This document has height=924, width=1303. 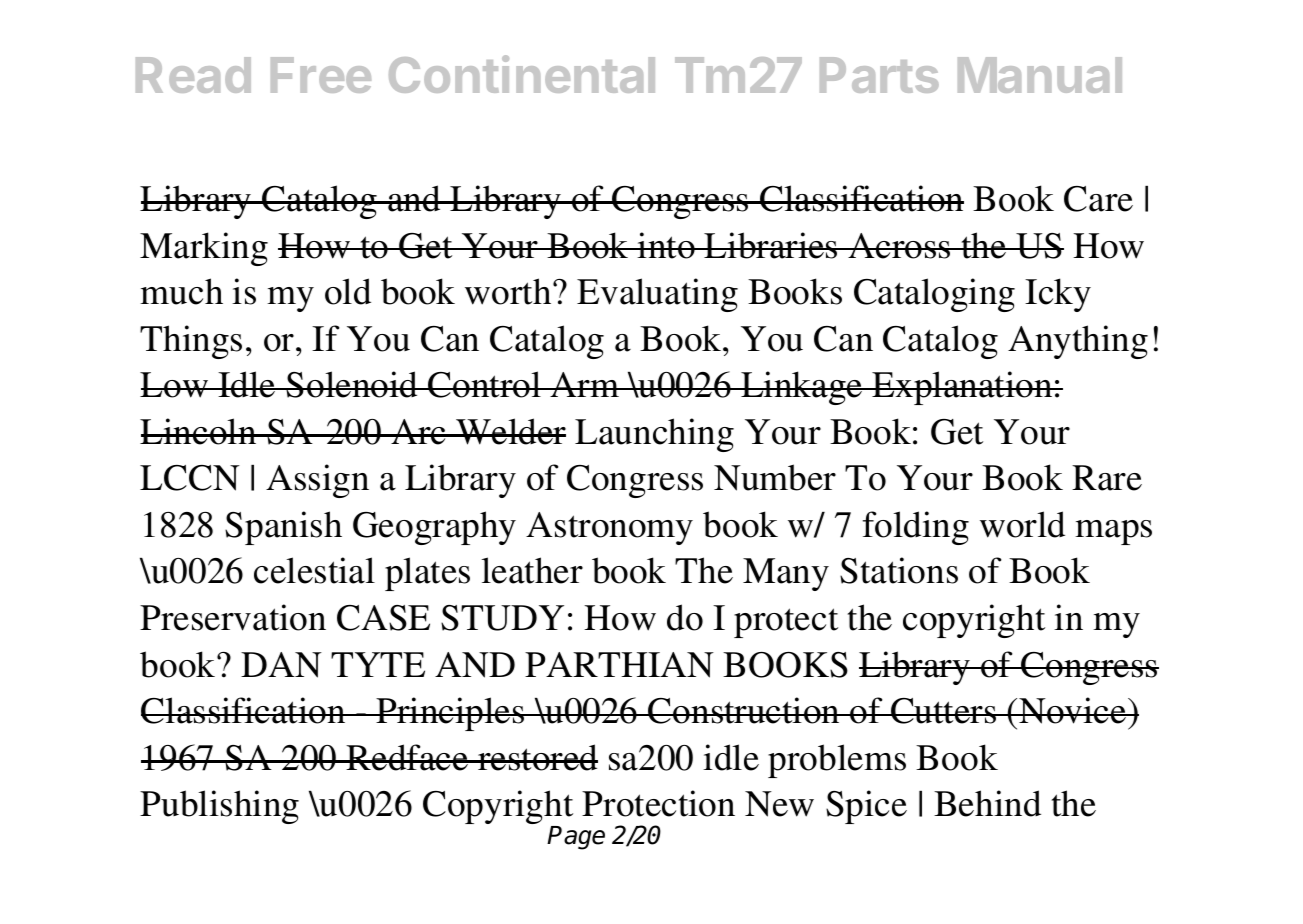 What do you see at coordinates (657, 295) in the document?
I see `Evaluating` at bounding box center [657, 295].
